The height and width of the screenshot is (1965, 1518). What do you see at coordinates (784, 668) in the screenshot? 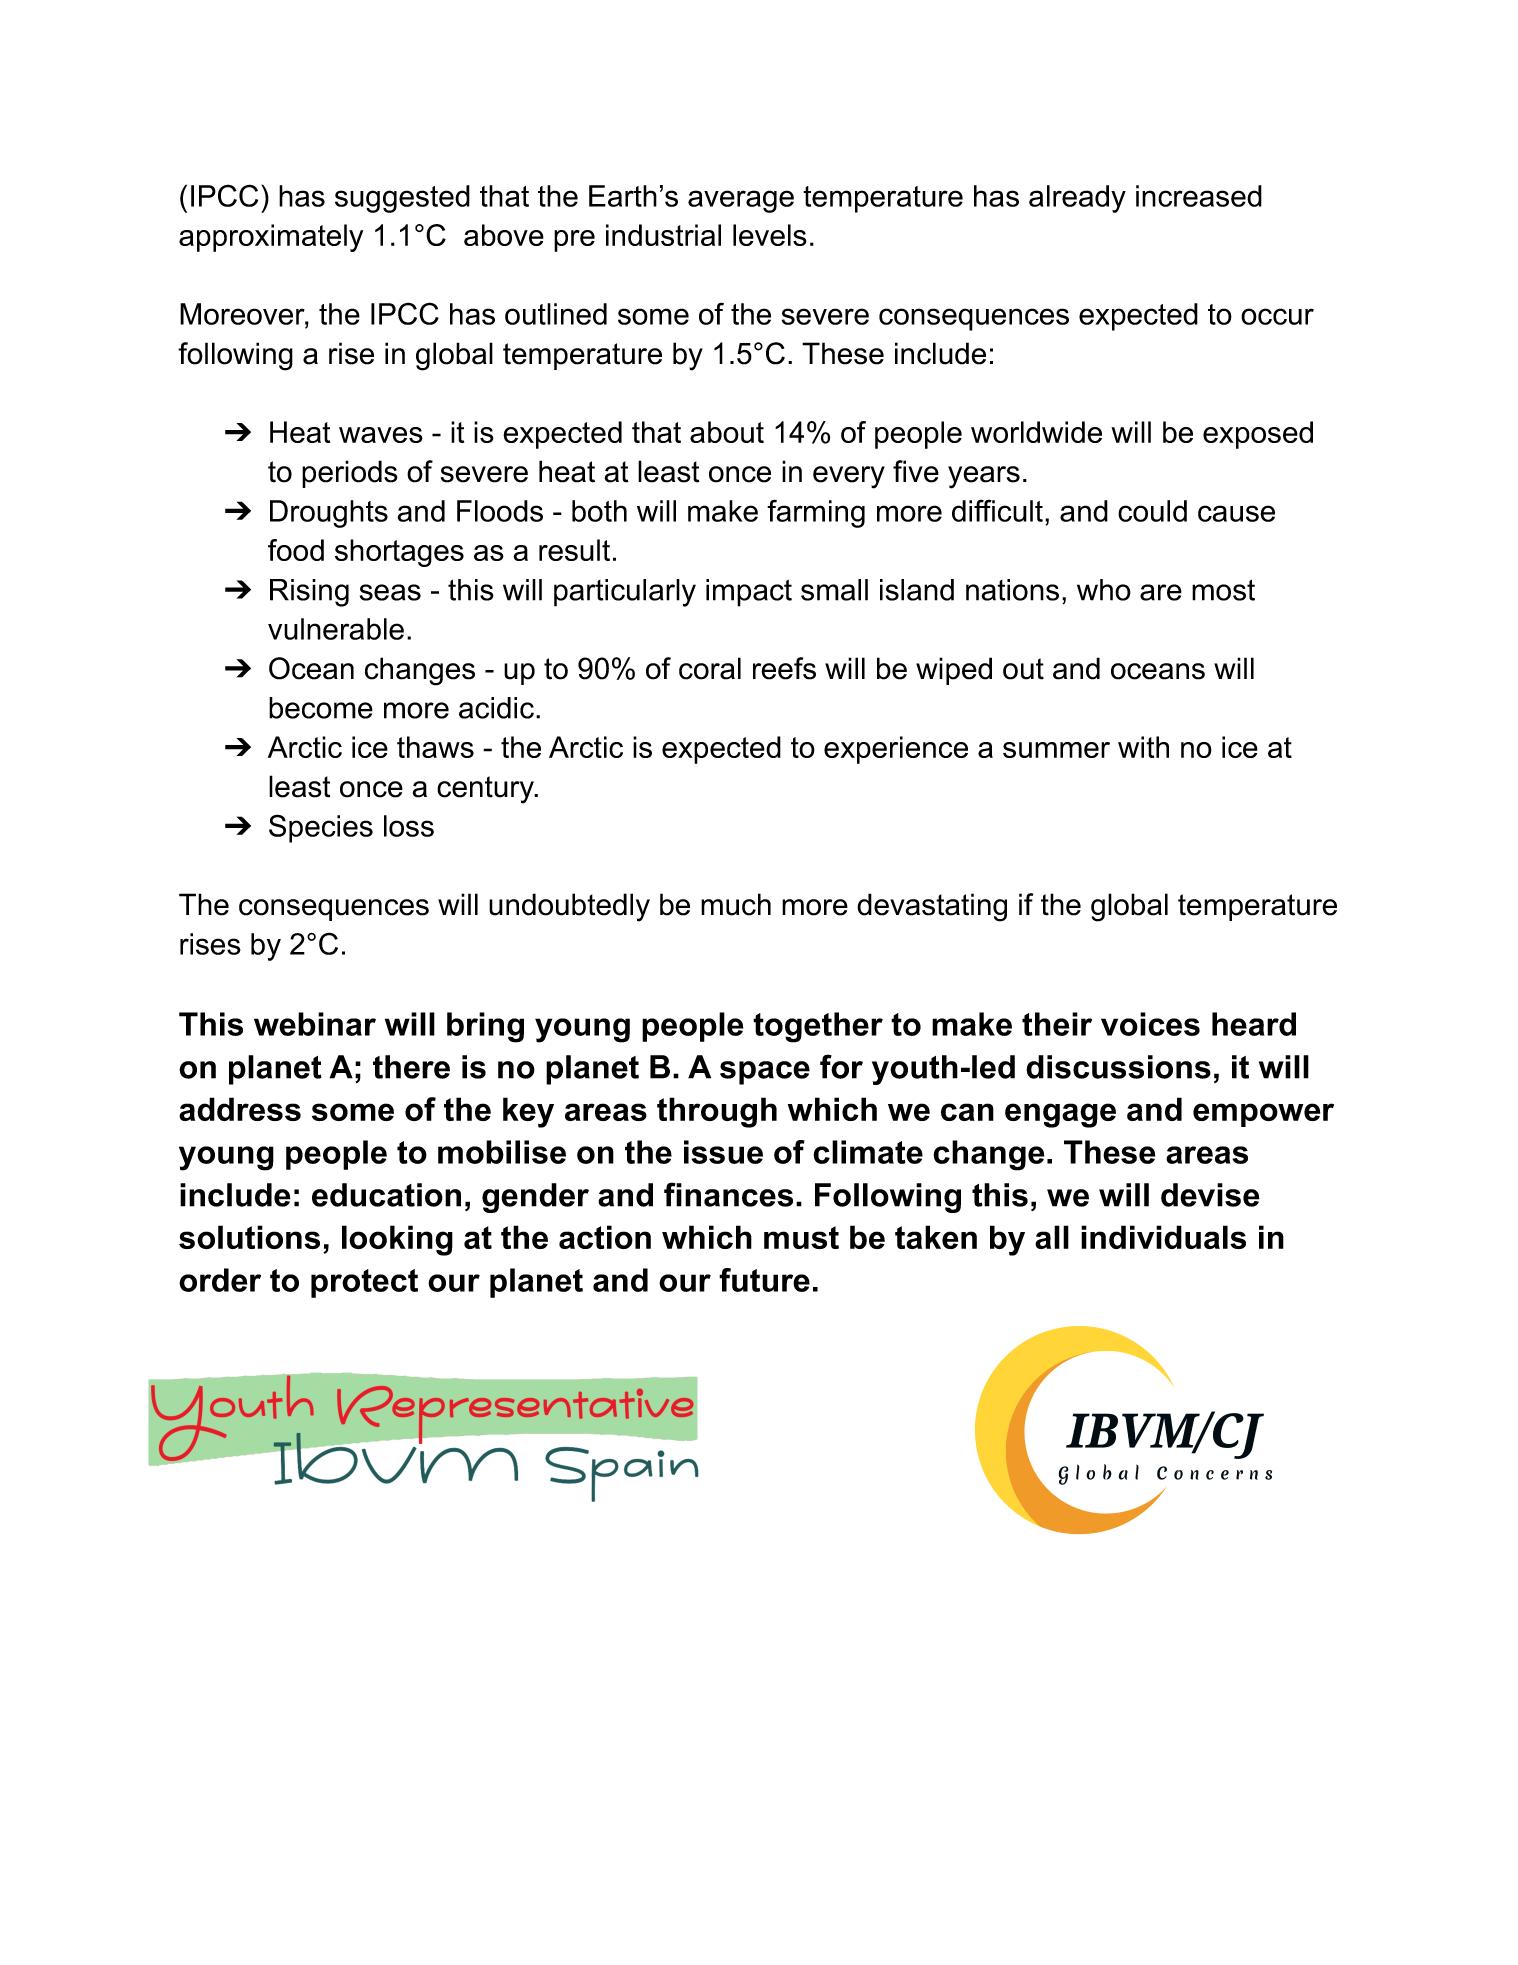
I see `reefs` at bounding box center [784, 668].
